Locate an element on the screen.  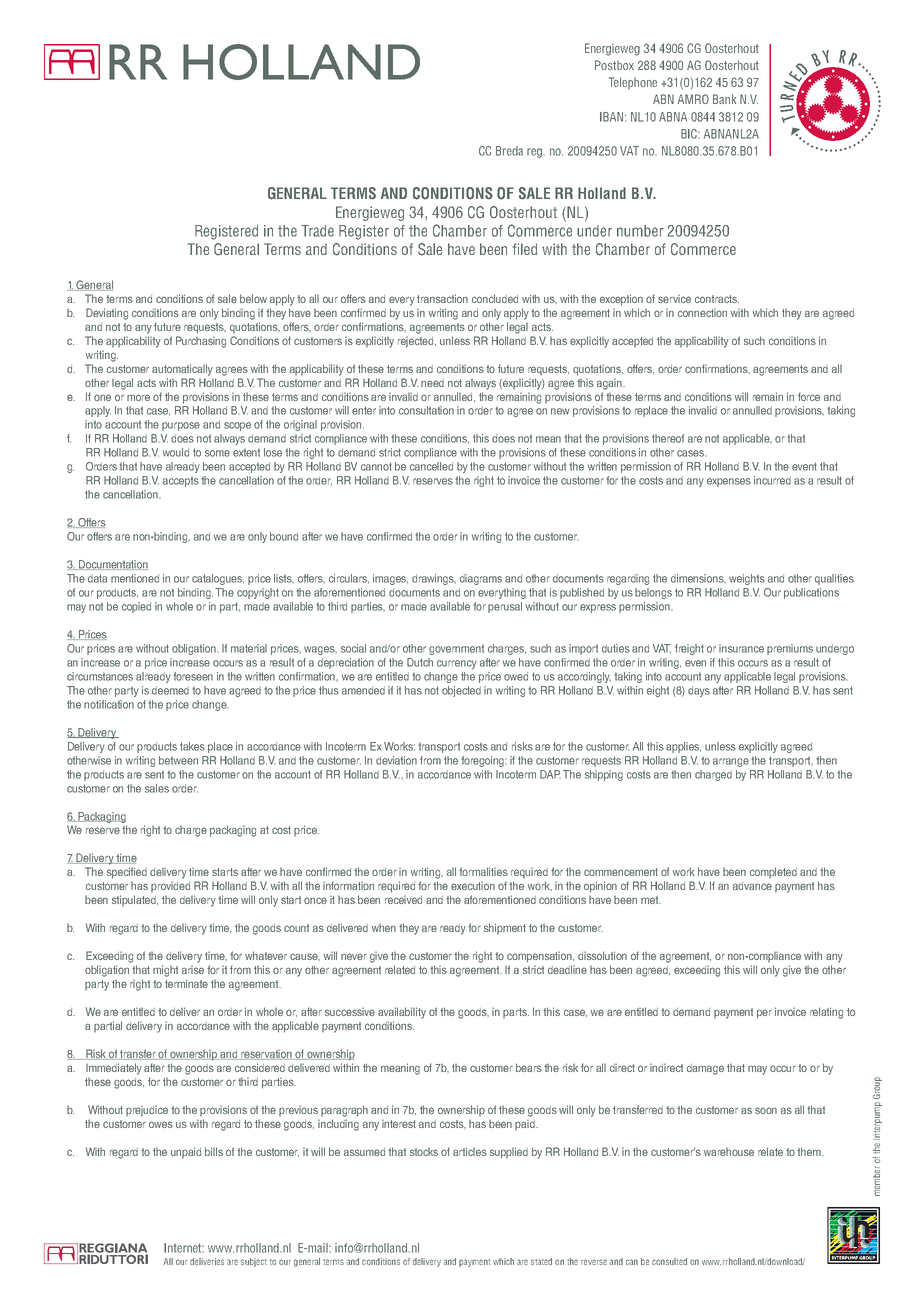
Trade is located at coordinates (317, 231).
